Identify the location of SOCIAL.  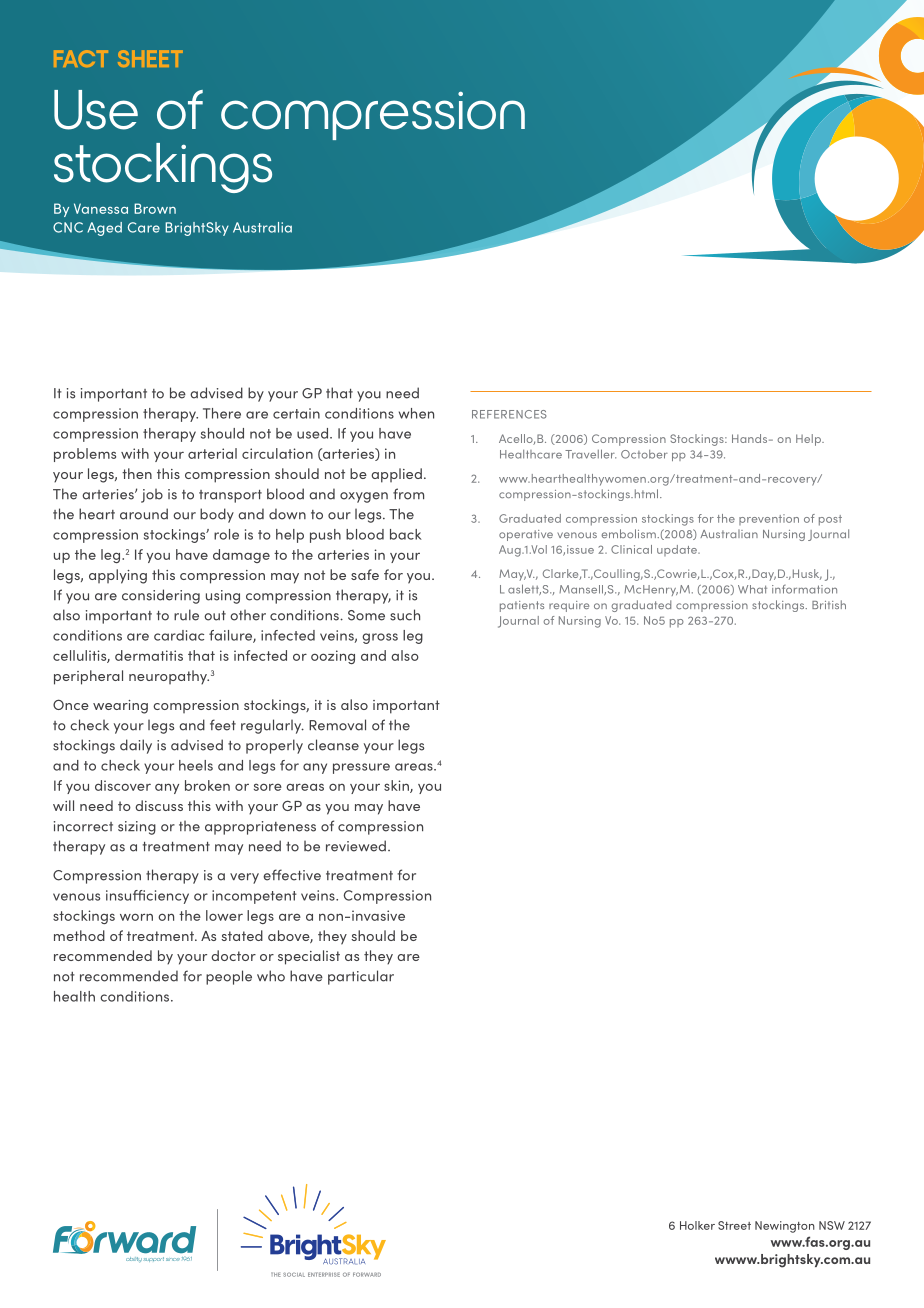
(294, 1274).
